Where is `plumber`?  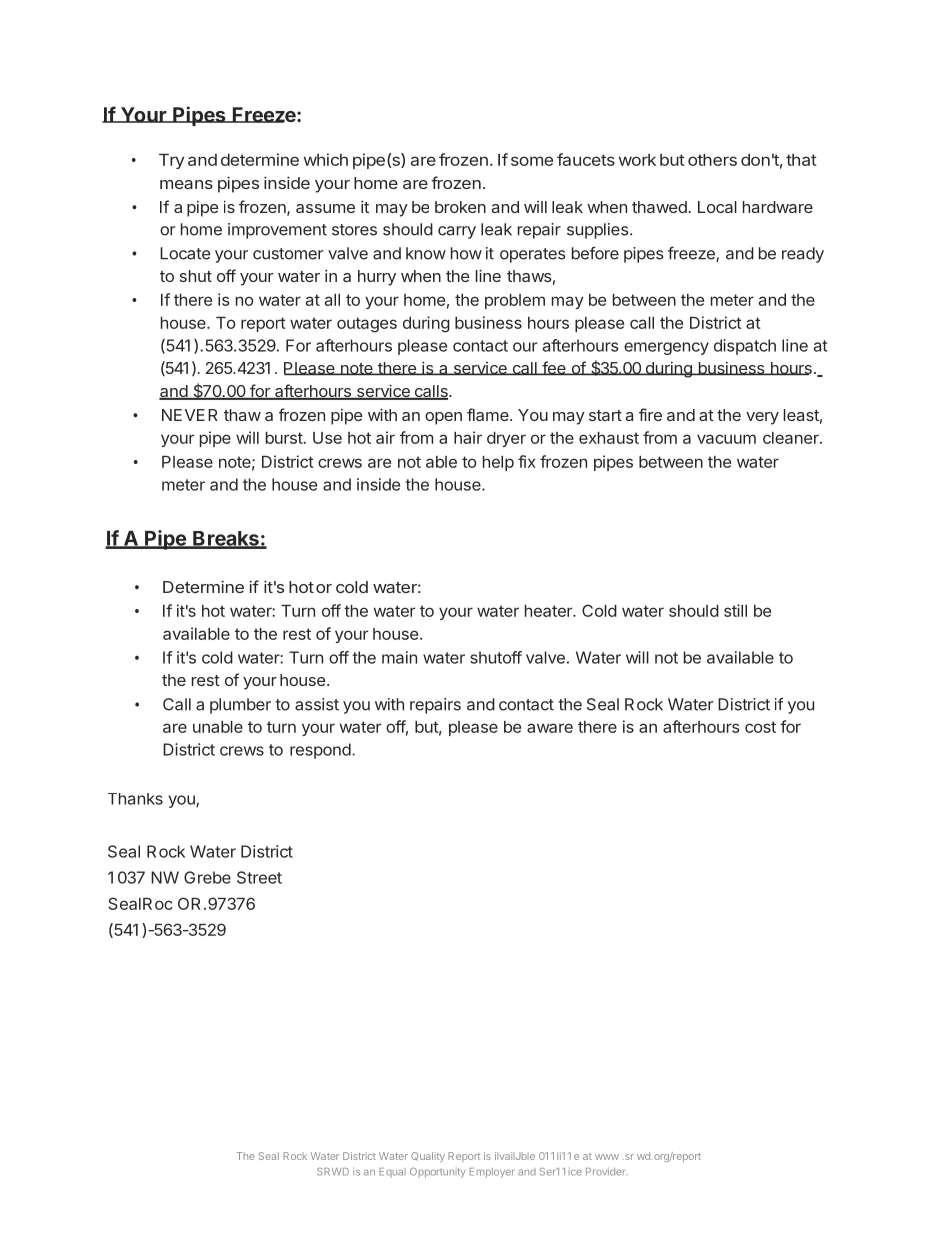 plumber is located at coordinates (240, 706).
